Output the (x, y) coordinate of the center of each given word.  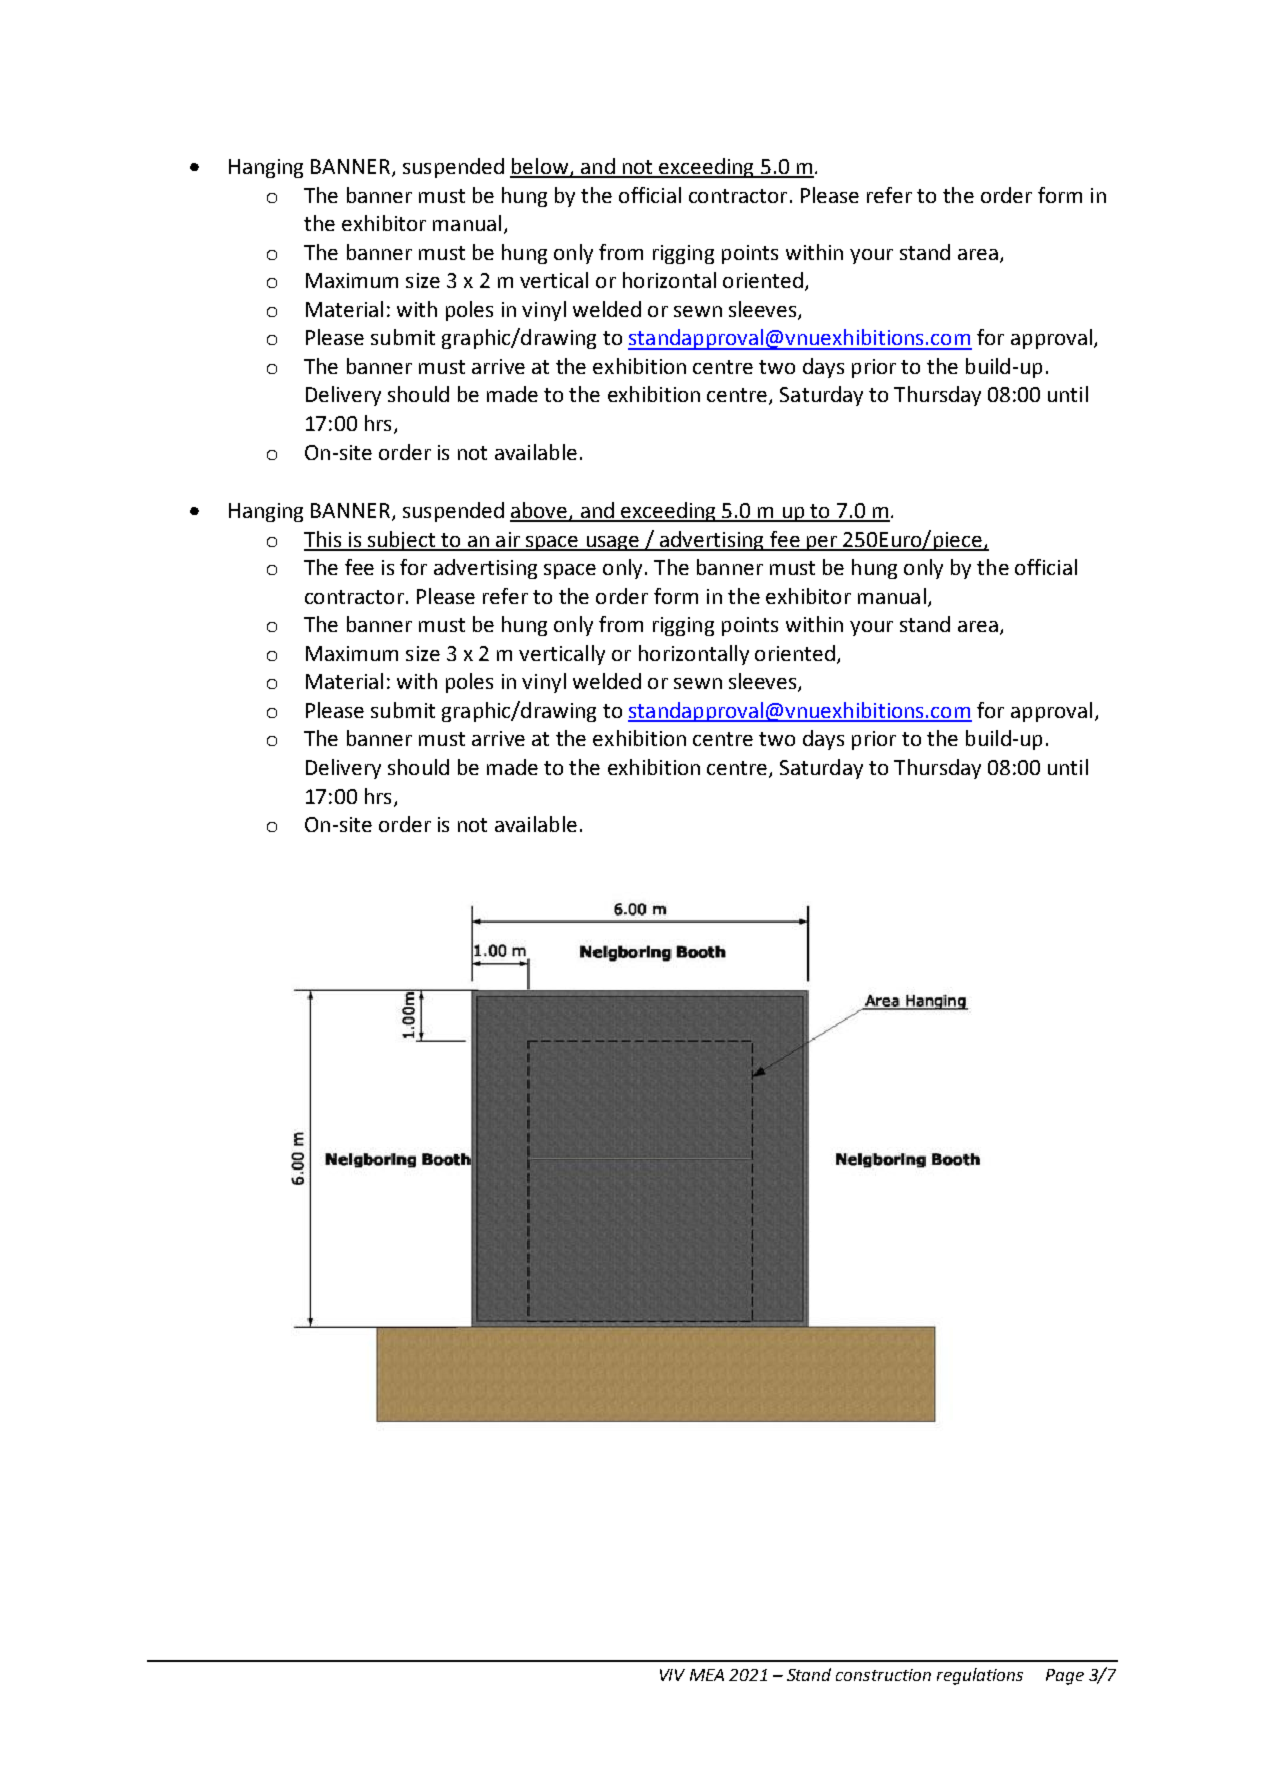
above (540, 511)
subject (402, 541)
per (822, 543)
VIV (672, 1675)
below (540, 167)
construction (883, 1675)
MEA (707, 1675)
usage (613, 543)
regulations (980, 1676)
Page (1065, 1677)
